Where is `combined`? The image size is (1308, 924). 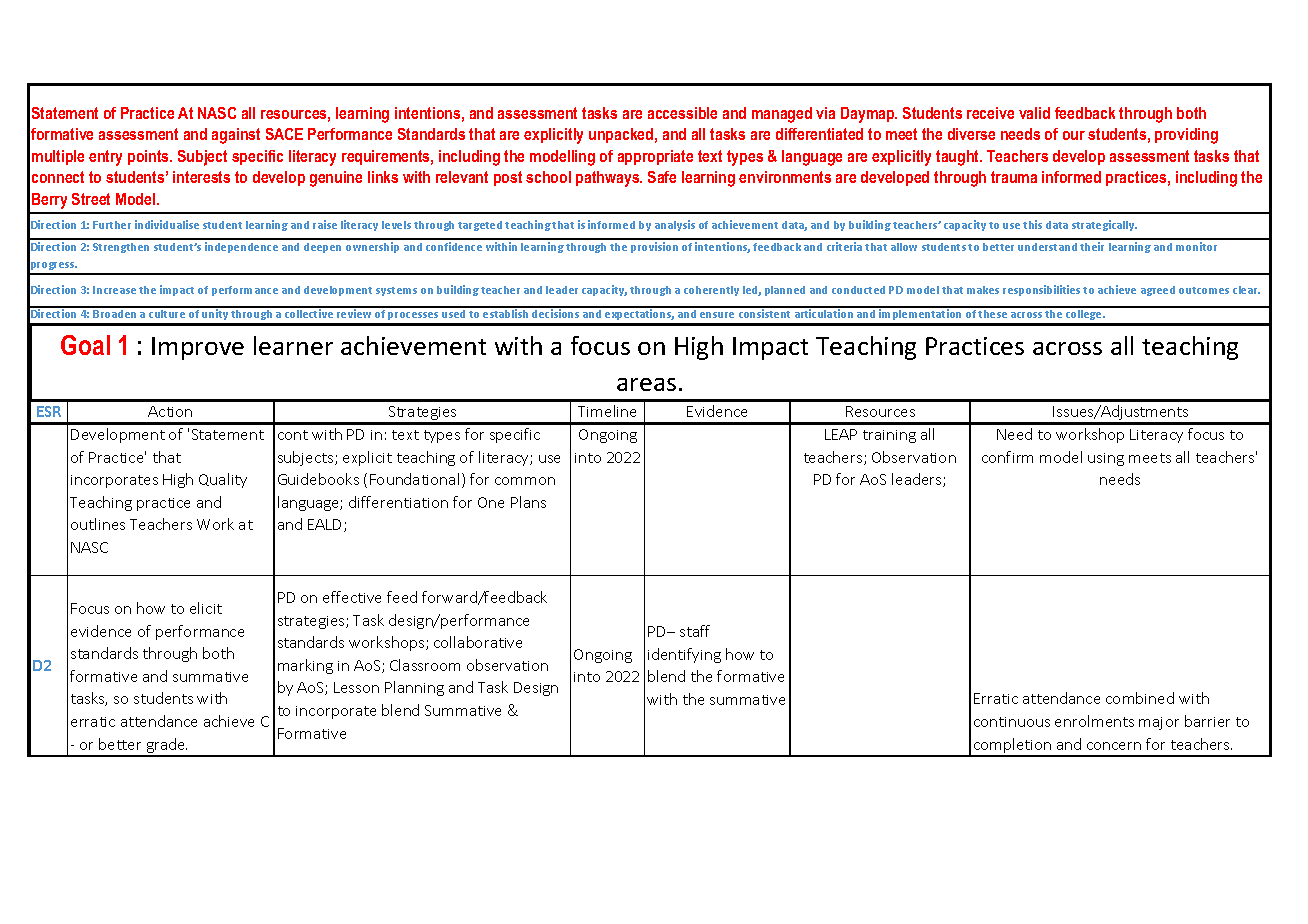
combined is located at coordinates (1140, 698).
